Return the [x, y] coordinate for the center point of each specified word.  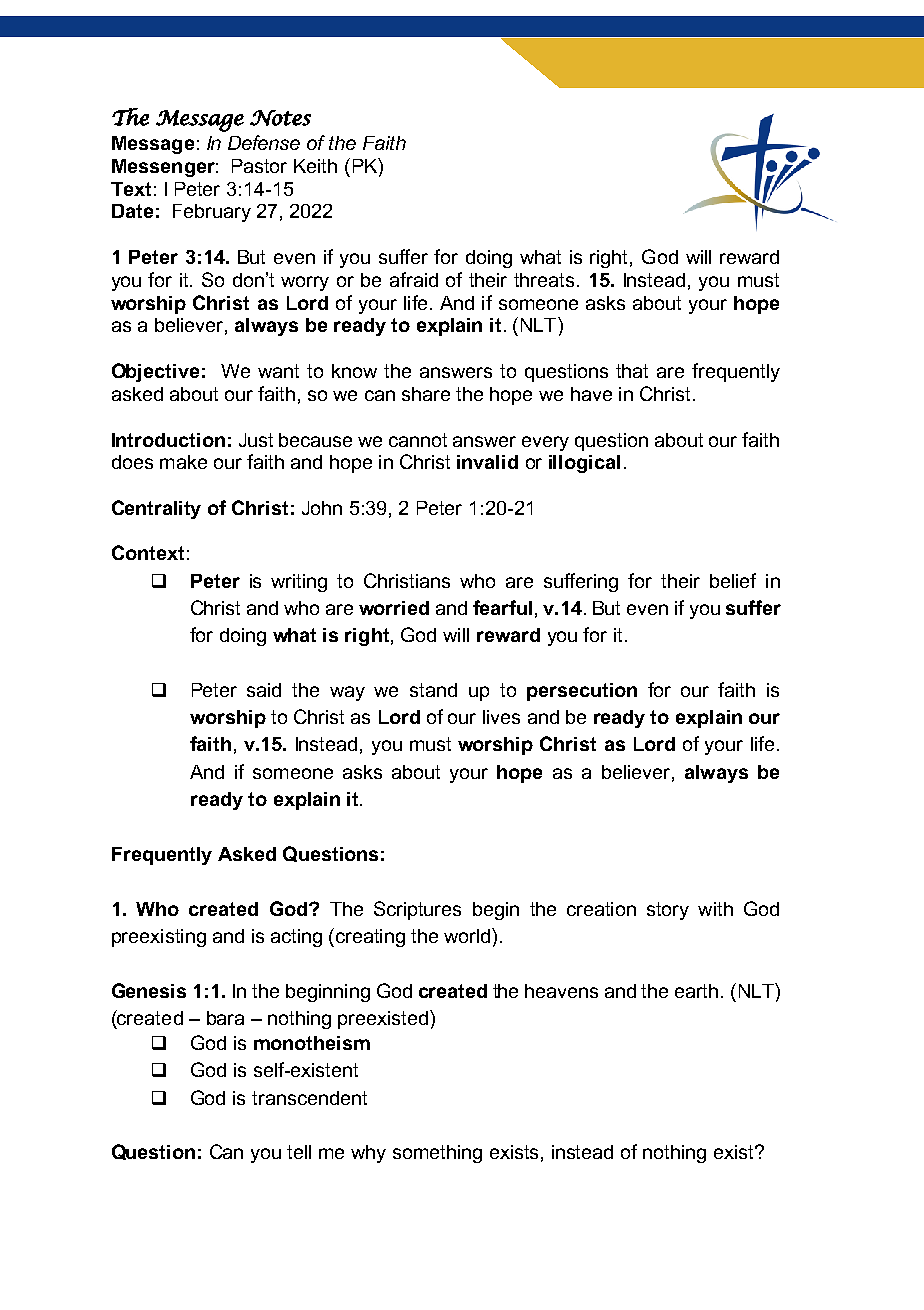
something [437, 1154]
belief [733, 580]
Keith [315, 166]
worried [394, 608]
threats [544, 280]
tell [299, 1152]
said [264, 690]
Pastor [259, 166]
